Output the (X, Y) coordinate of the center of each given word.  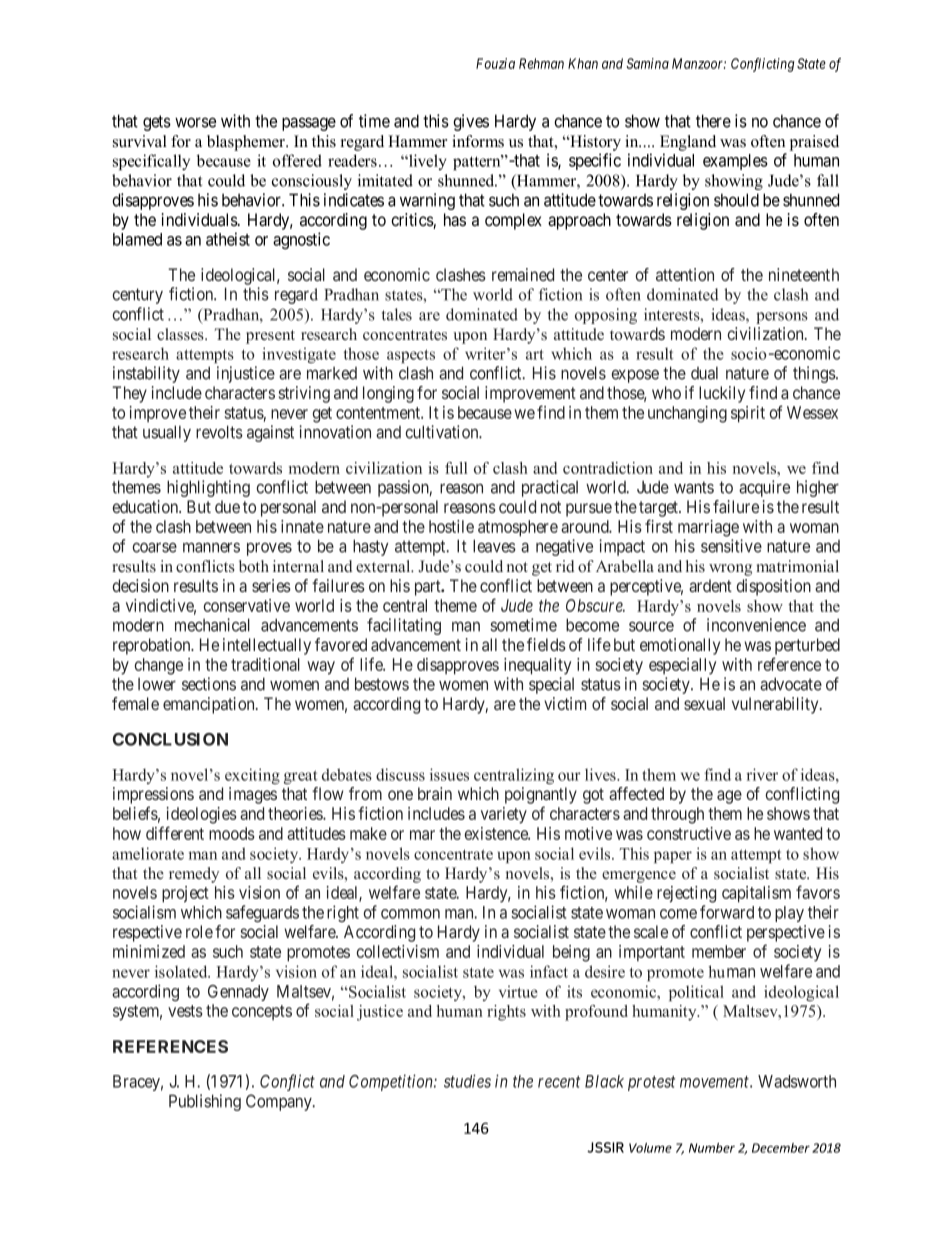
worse (195, 122)
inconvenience (756, 625)
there (713, 121)
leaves (494, 546)
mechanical (212, 625)
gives (471, 122)
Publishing (205, 1102)
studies (467, 1081)
